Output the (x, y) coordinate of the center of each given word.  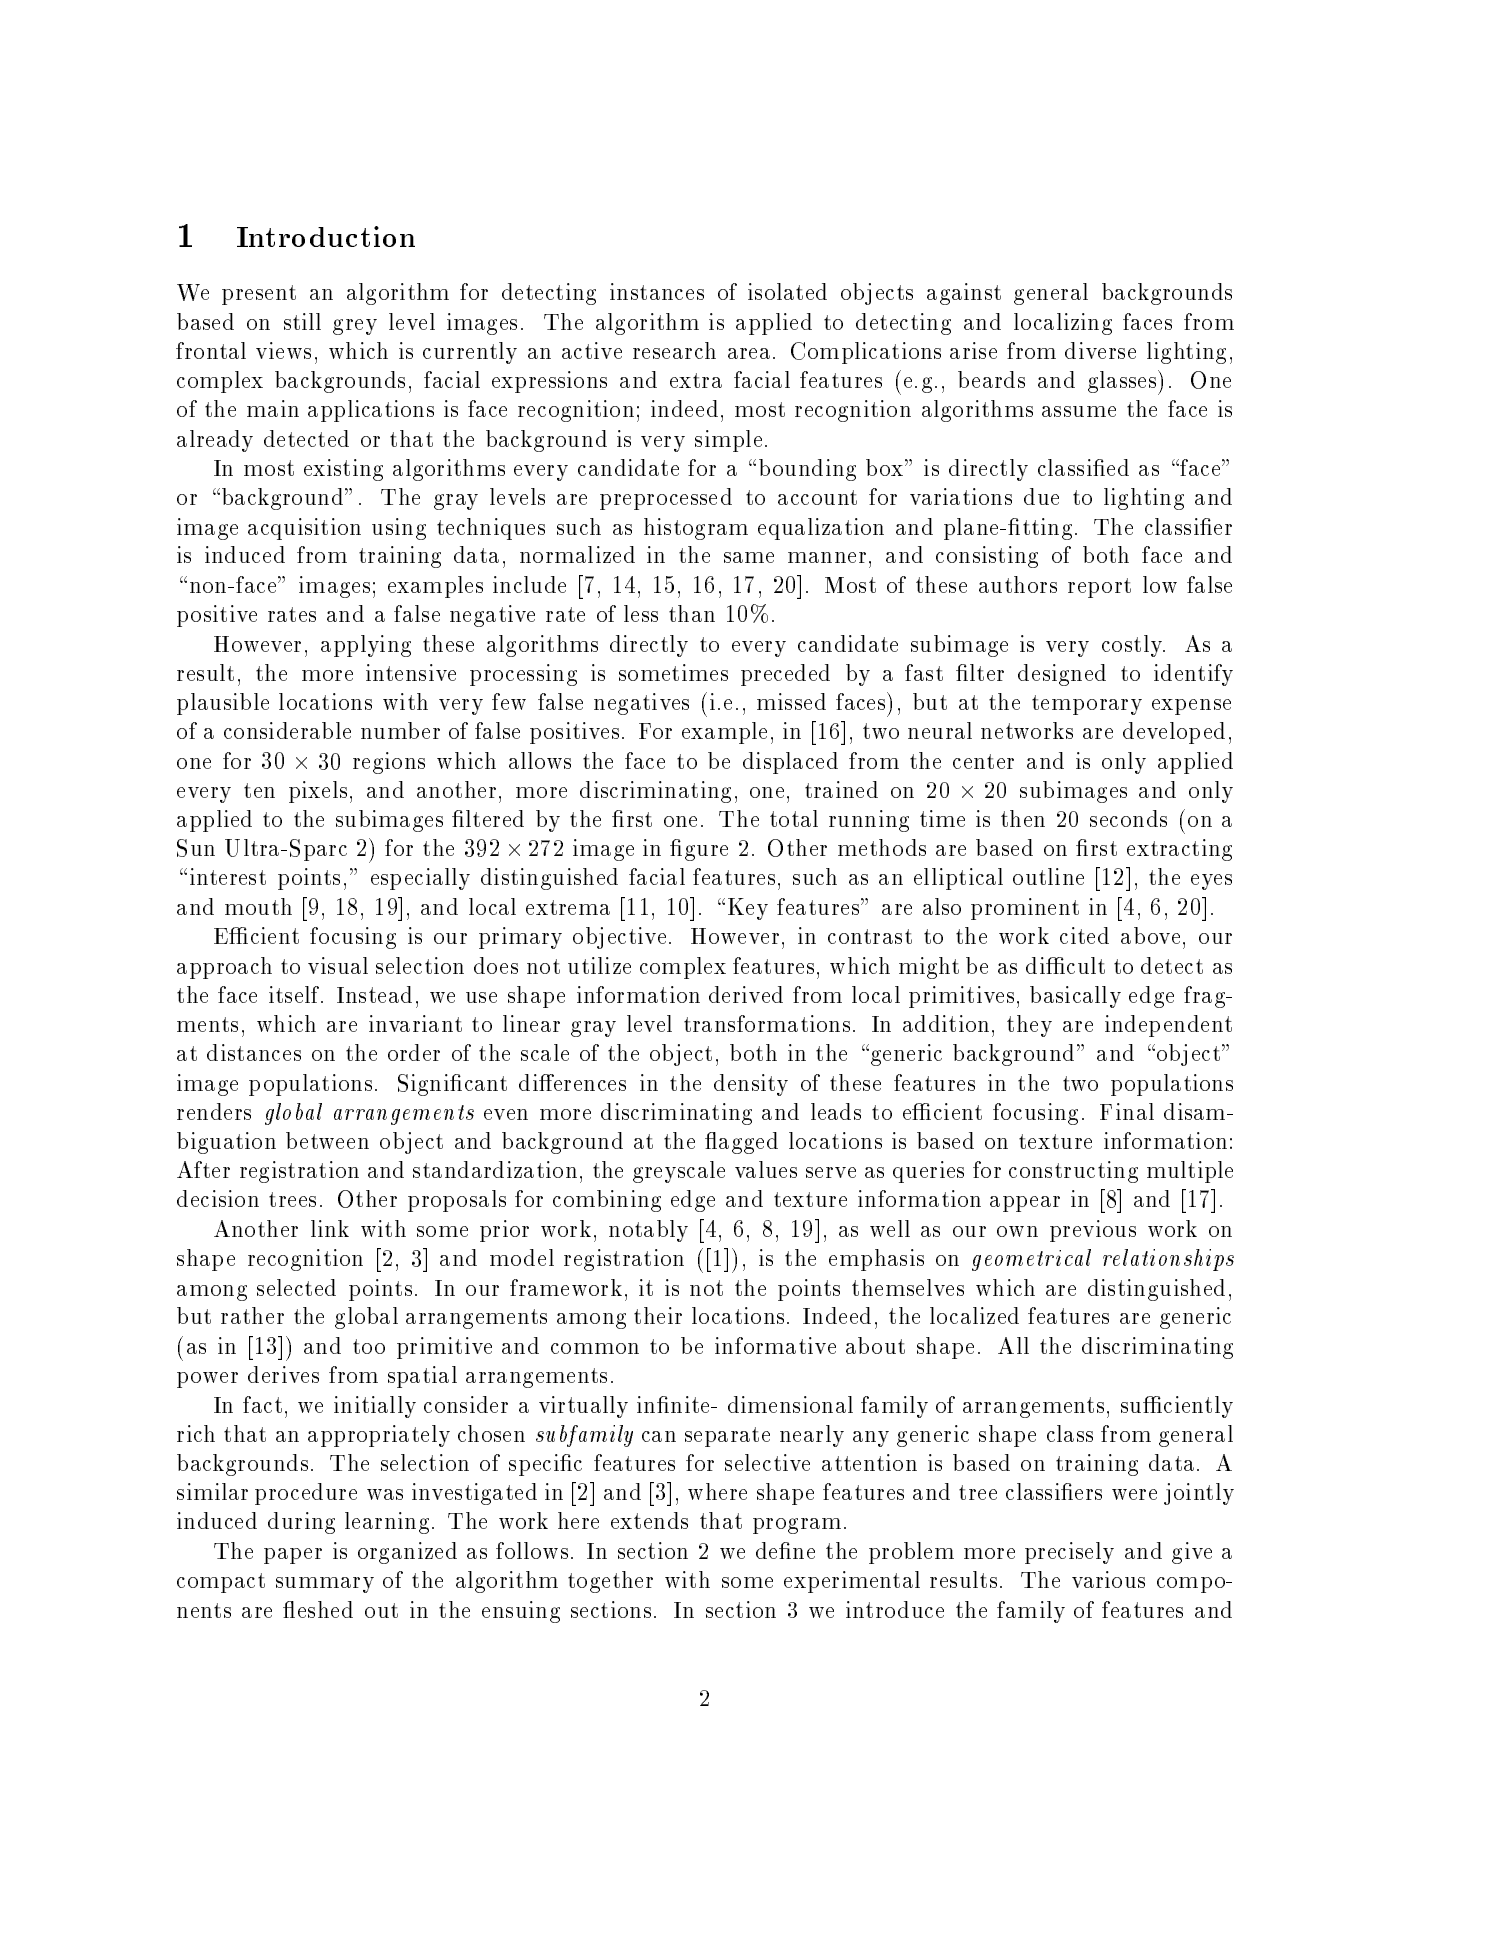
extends (649, 1520)
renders (214, 1111)
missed (791, 701)
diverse (1100, 350)
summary (325, 1585)
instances (657, 291)
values (766, 1169)
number (400, 730)
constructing (1073, 1172)
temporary (1087, 705)
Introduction (326, 236)
